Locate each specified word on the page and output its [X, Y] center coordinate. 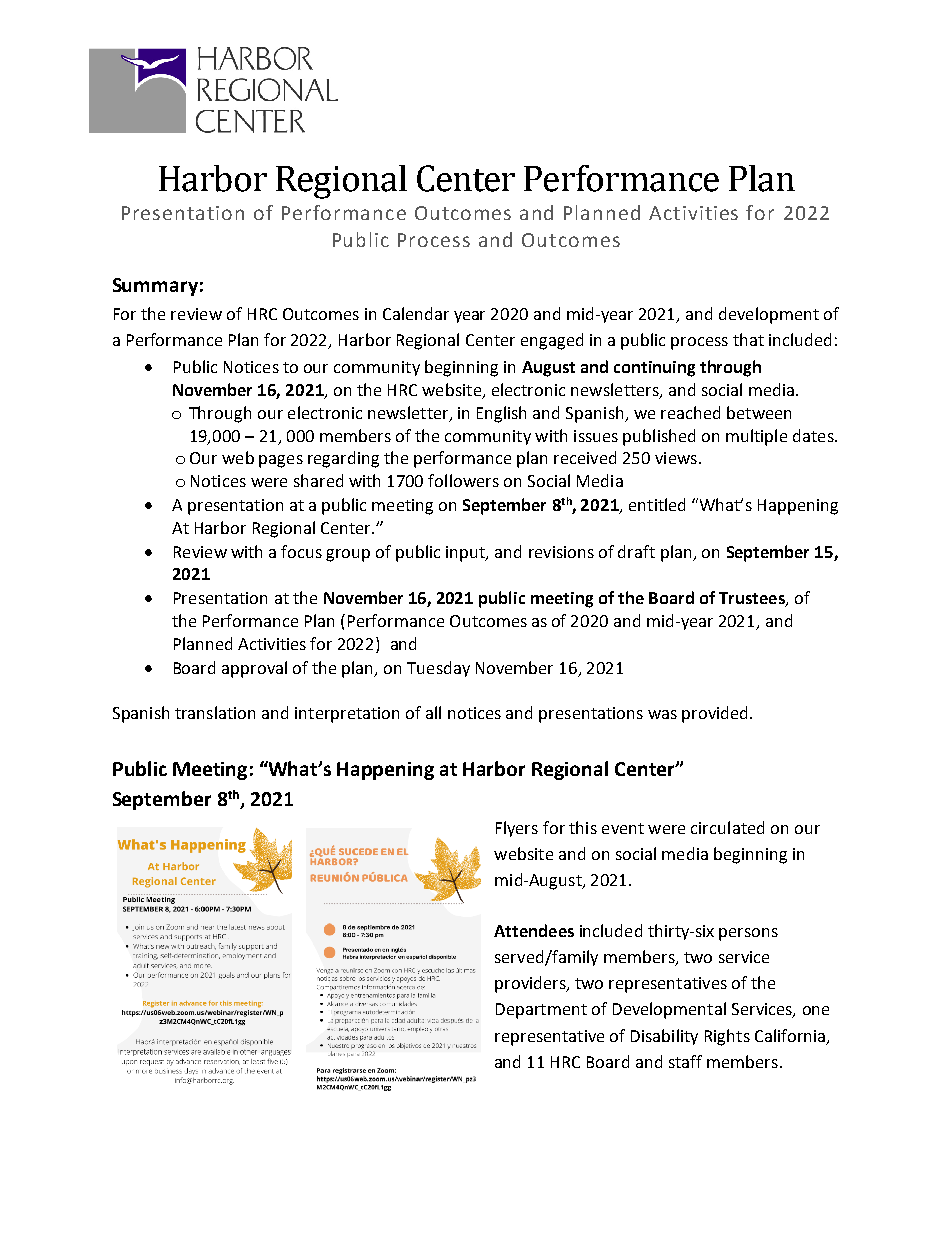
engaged [552, 341]
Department [541, 1011]
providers [531, 984]
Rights [727, 1037]
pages [281, 461]
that [748, 339]
